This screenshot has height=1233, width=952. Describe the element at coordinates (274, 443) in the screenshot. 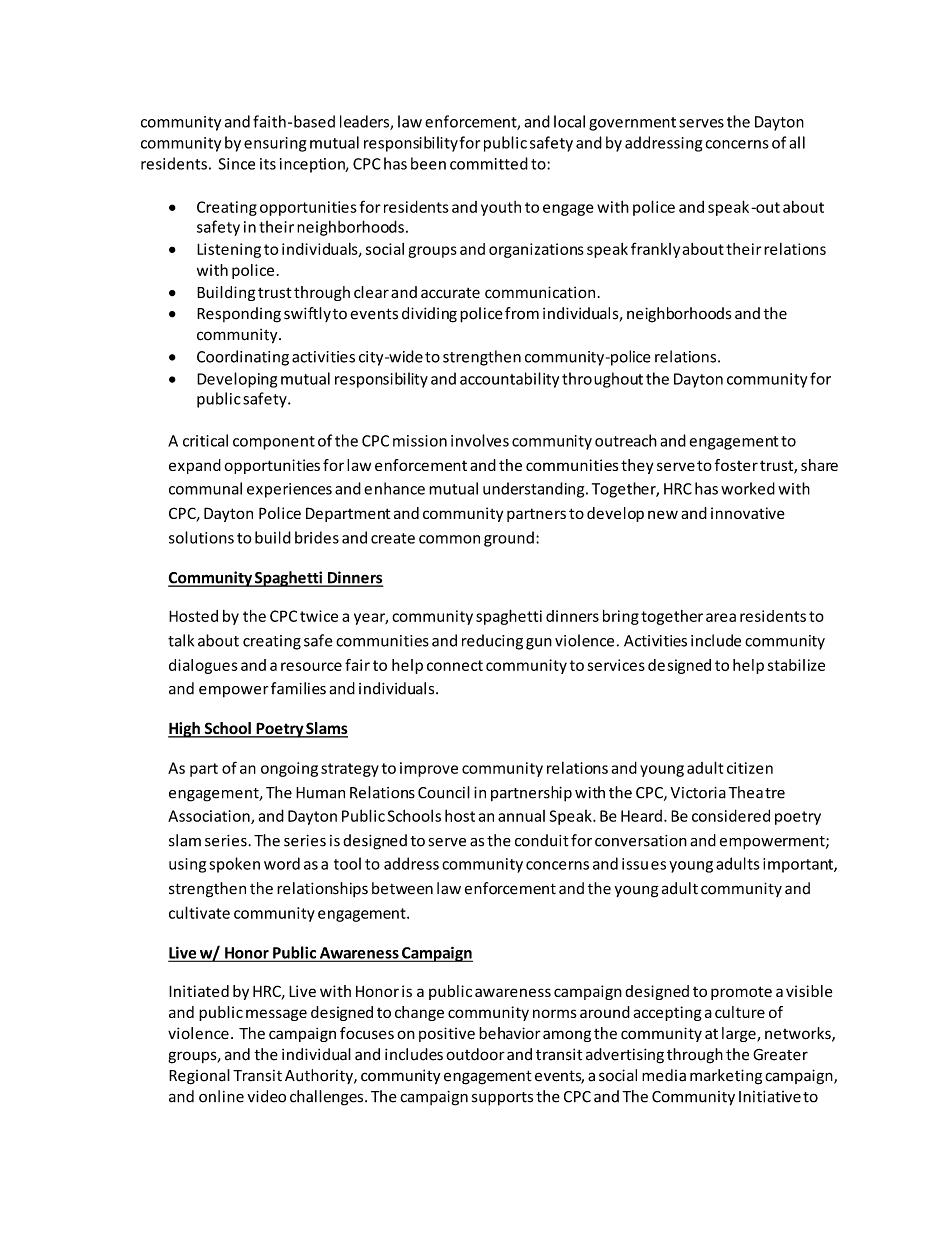

I see `component` at that location.
